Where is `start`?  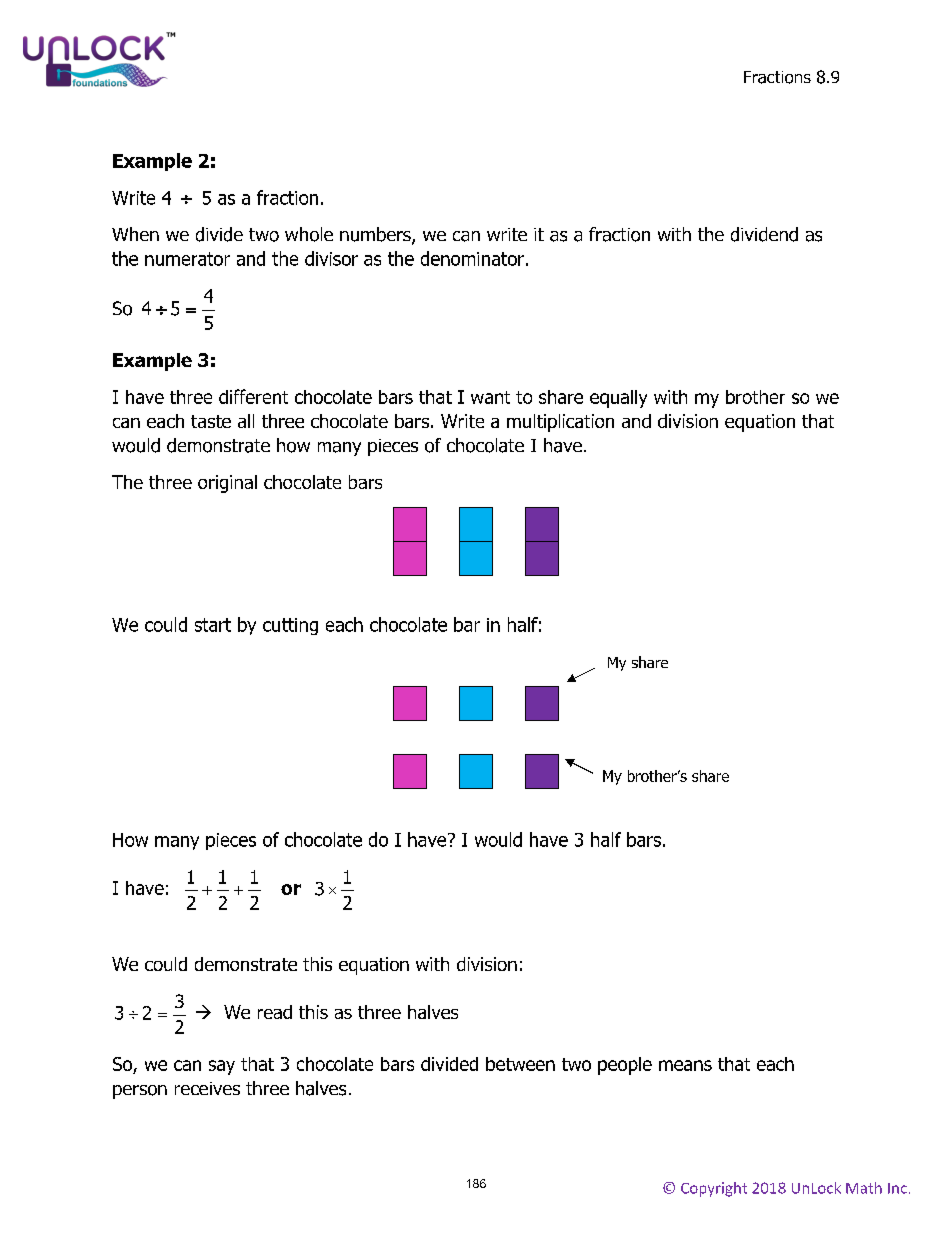
start is located at coordinates (213, 625).
